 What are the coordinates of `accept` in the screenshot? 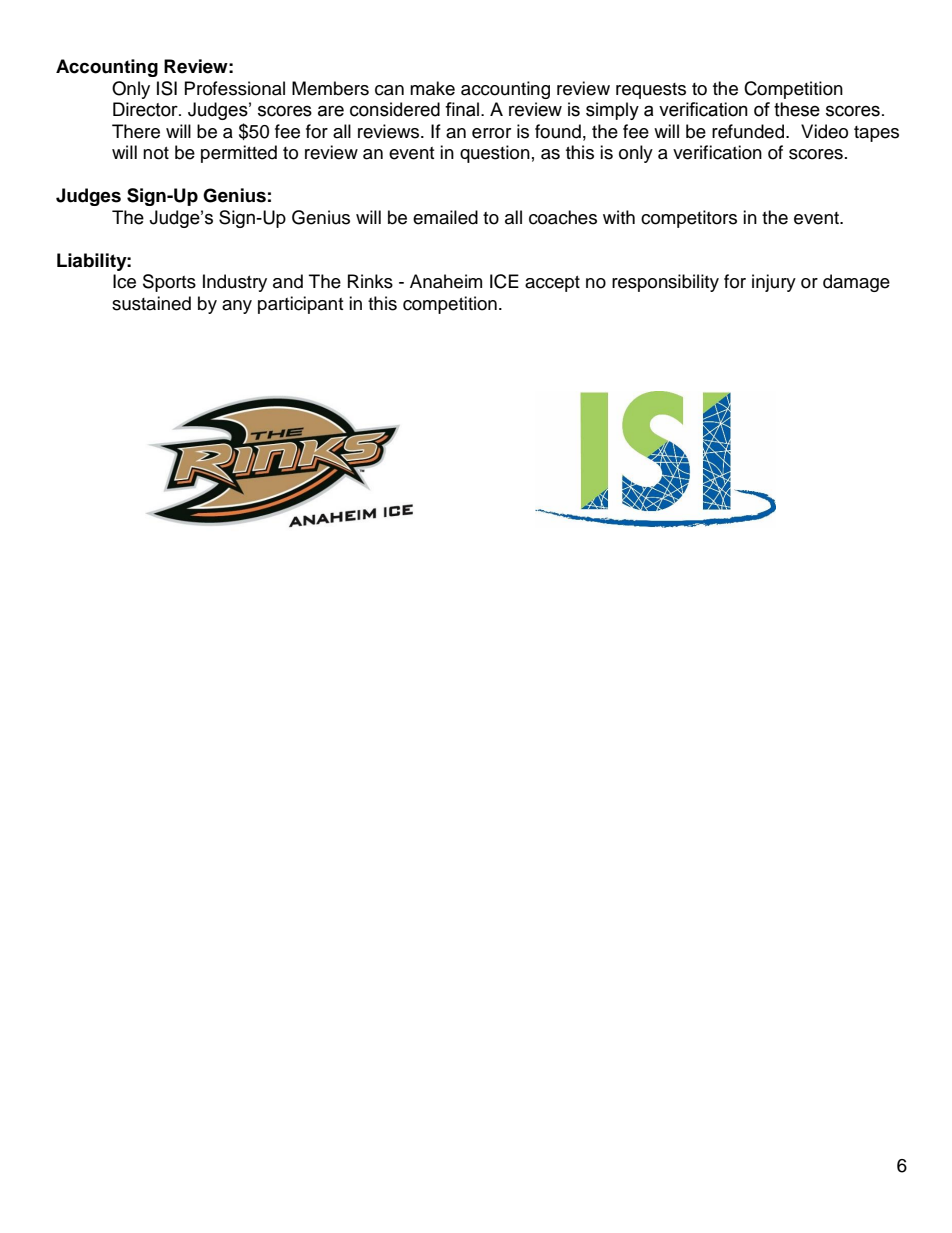 It's located at (552, 284).
